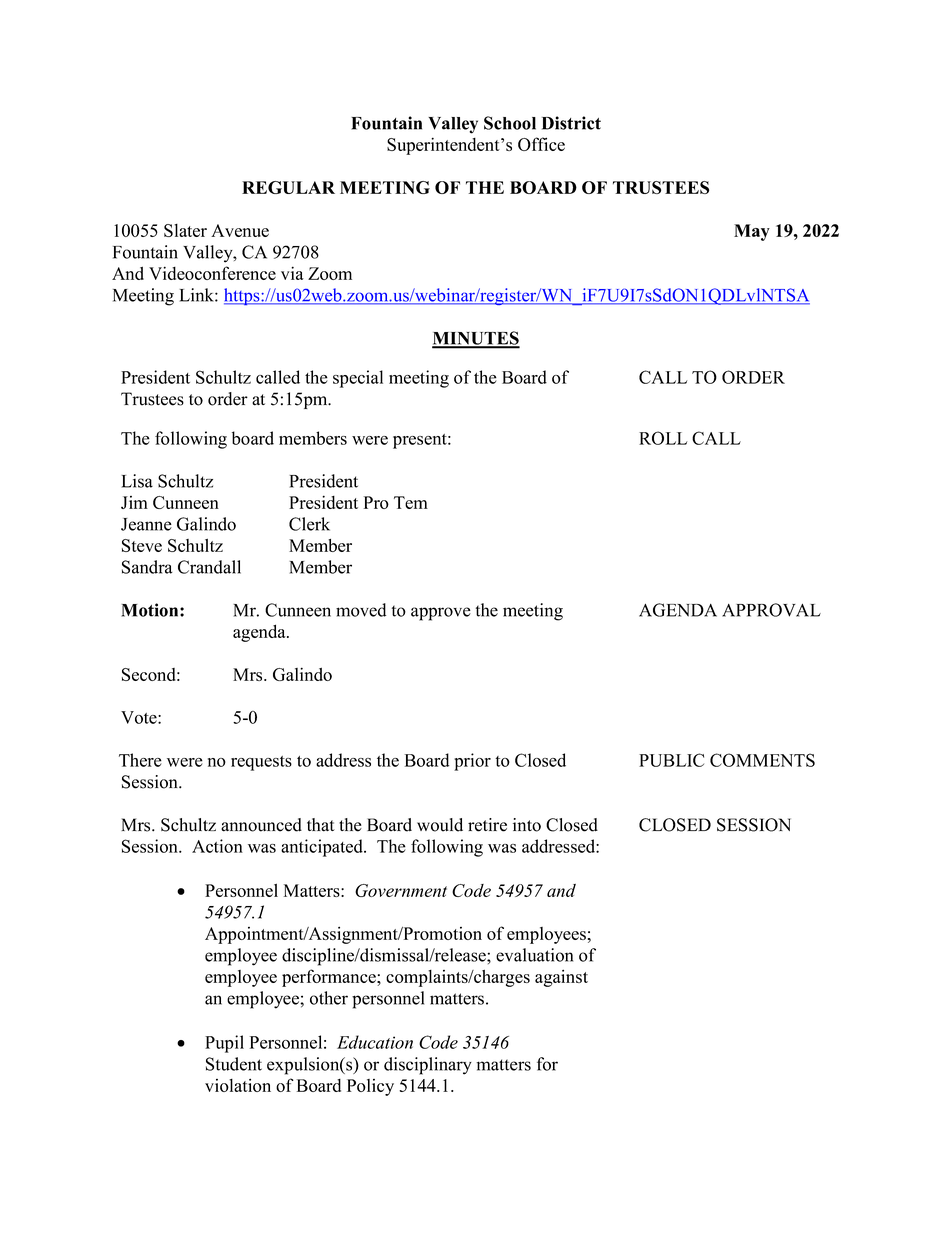 Image resolution: width=952 pixels, height=1233 pixels. Describe the element at coordinates (209, 567) in the screenshot. I see `Crandall` at that location.
